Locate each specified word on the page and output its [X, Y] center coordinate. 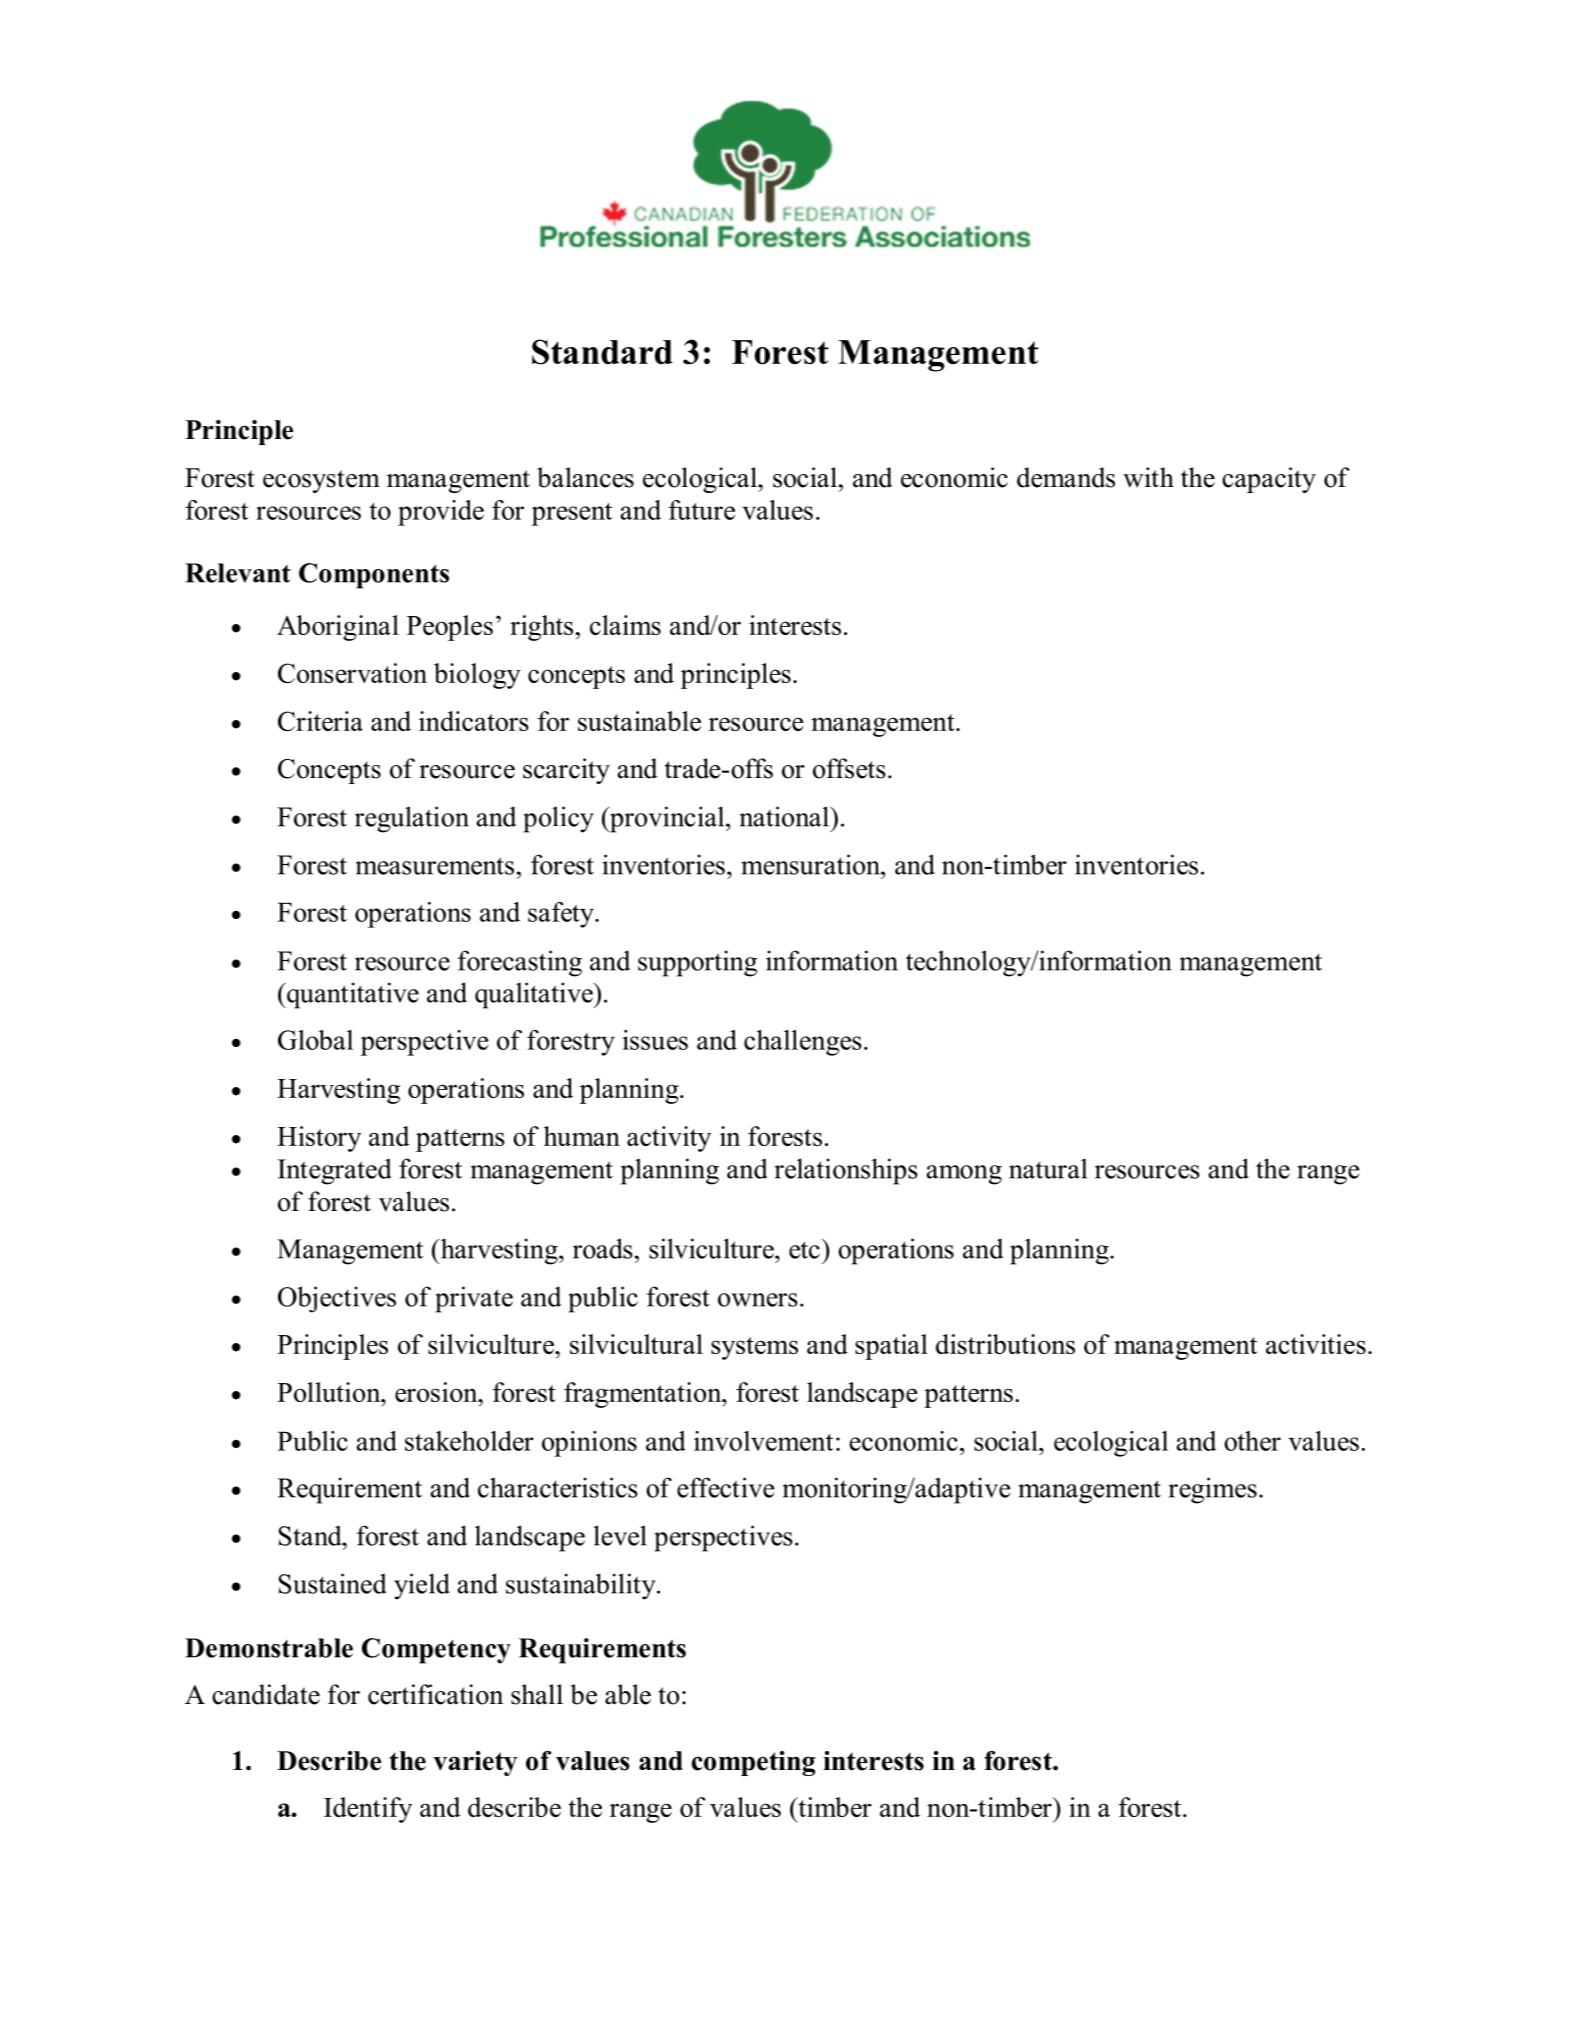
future [702, 510]
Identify [368, 1810]
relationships [846, 1171]
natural [1048, 1168]
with [1148, 477]
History [319, 1139]
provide [441, 513]
